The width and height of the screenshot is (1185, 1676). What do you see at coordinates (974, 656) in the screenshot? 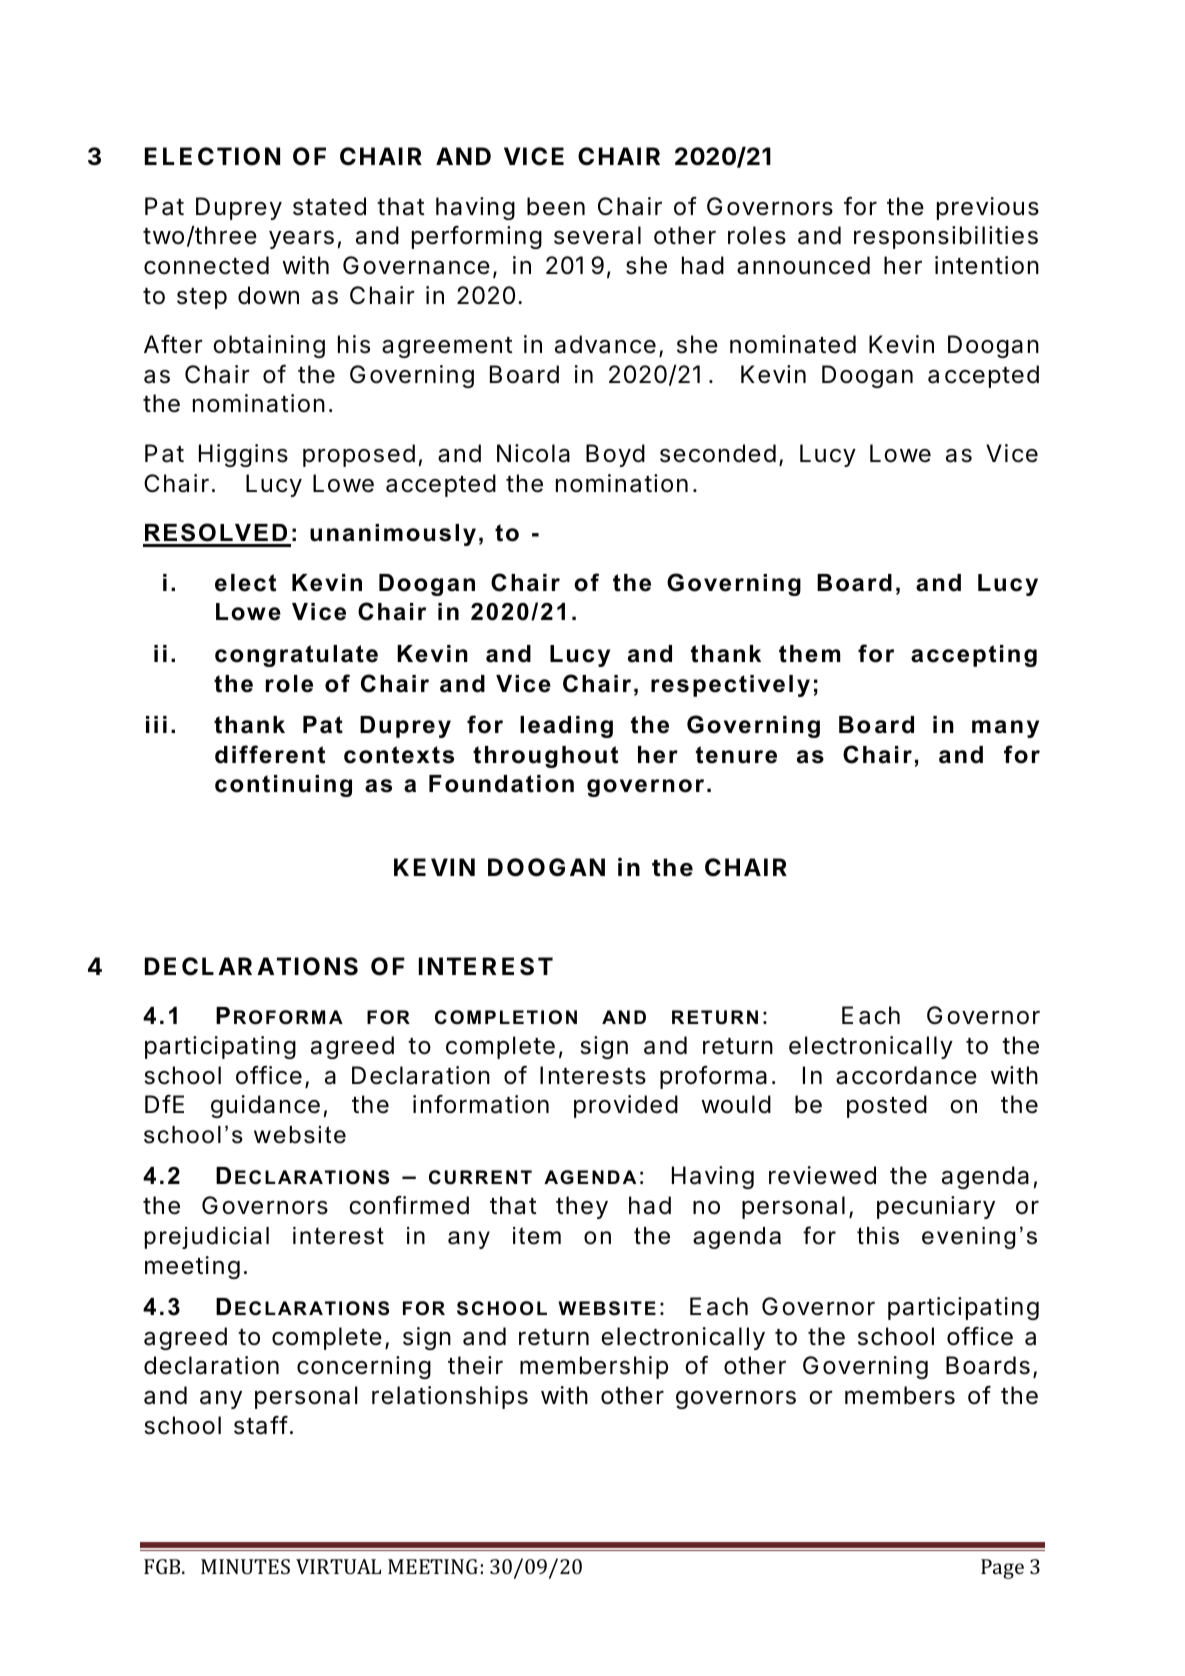
I see `accepting` at bounding box center [974, 656].
